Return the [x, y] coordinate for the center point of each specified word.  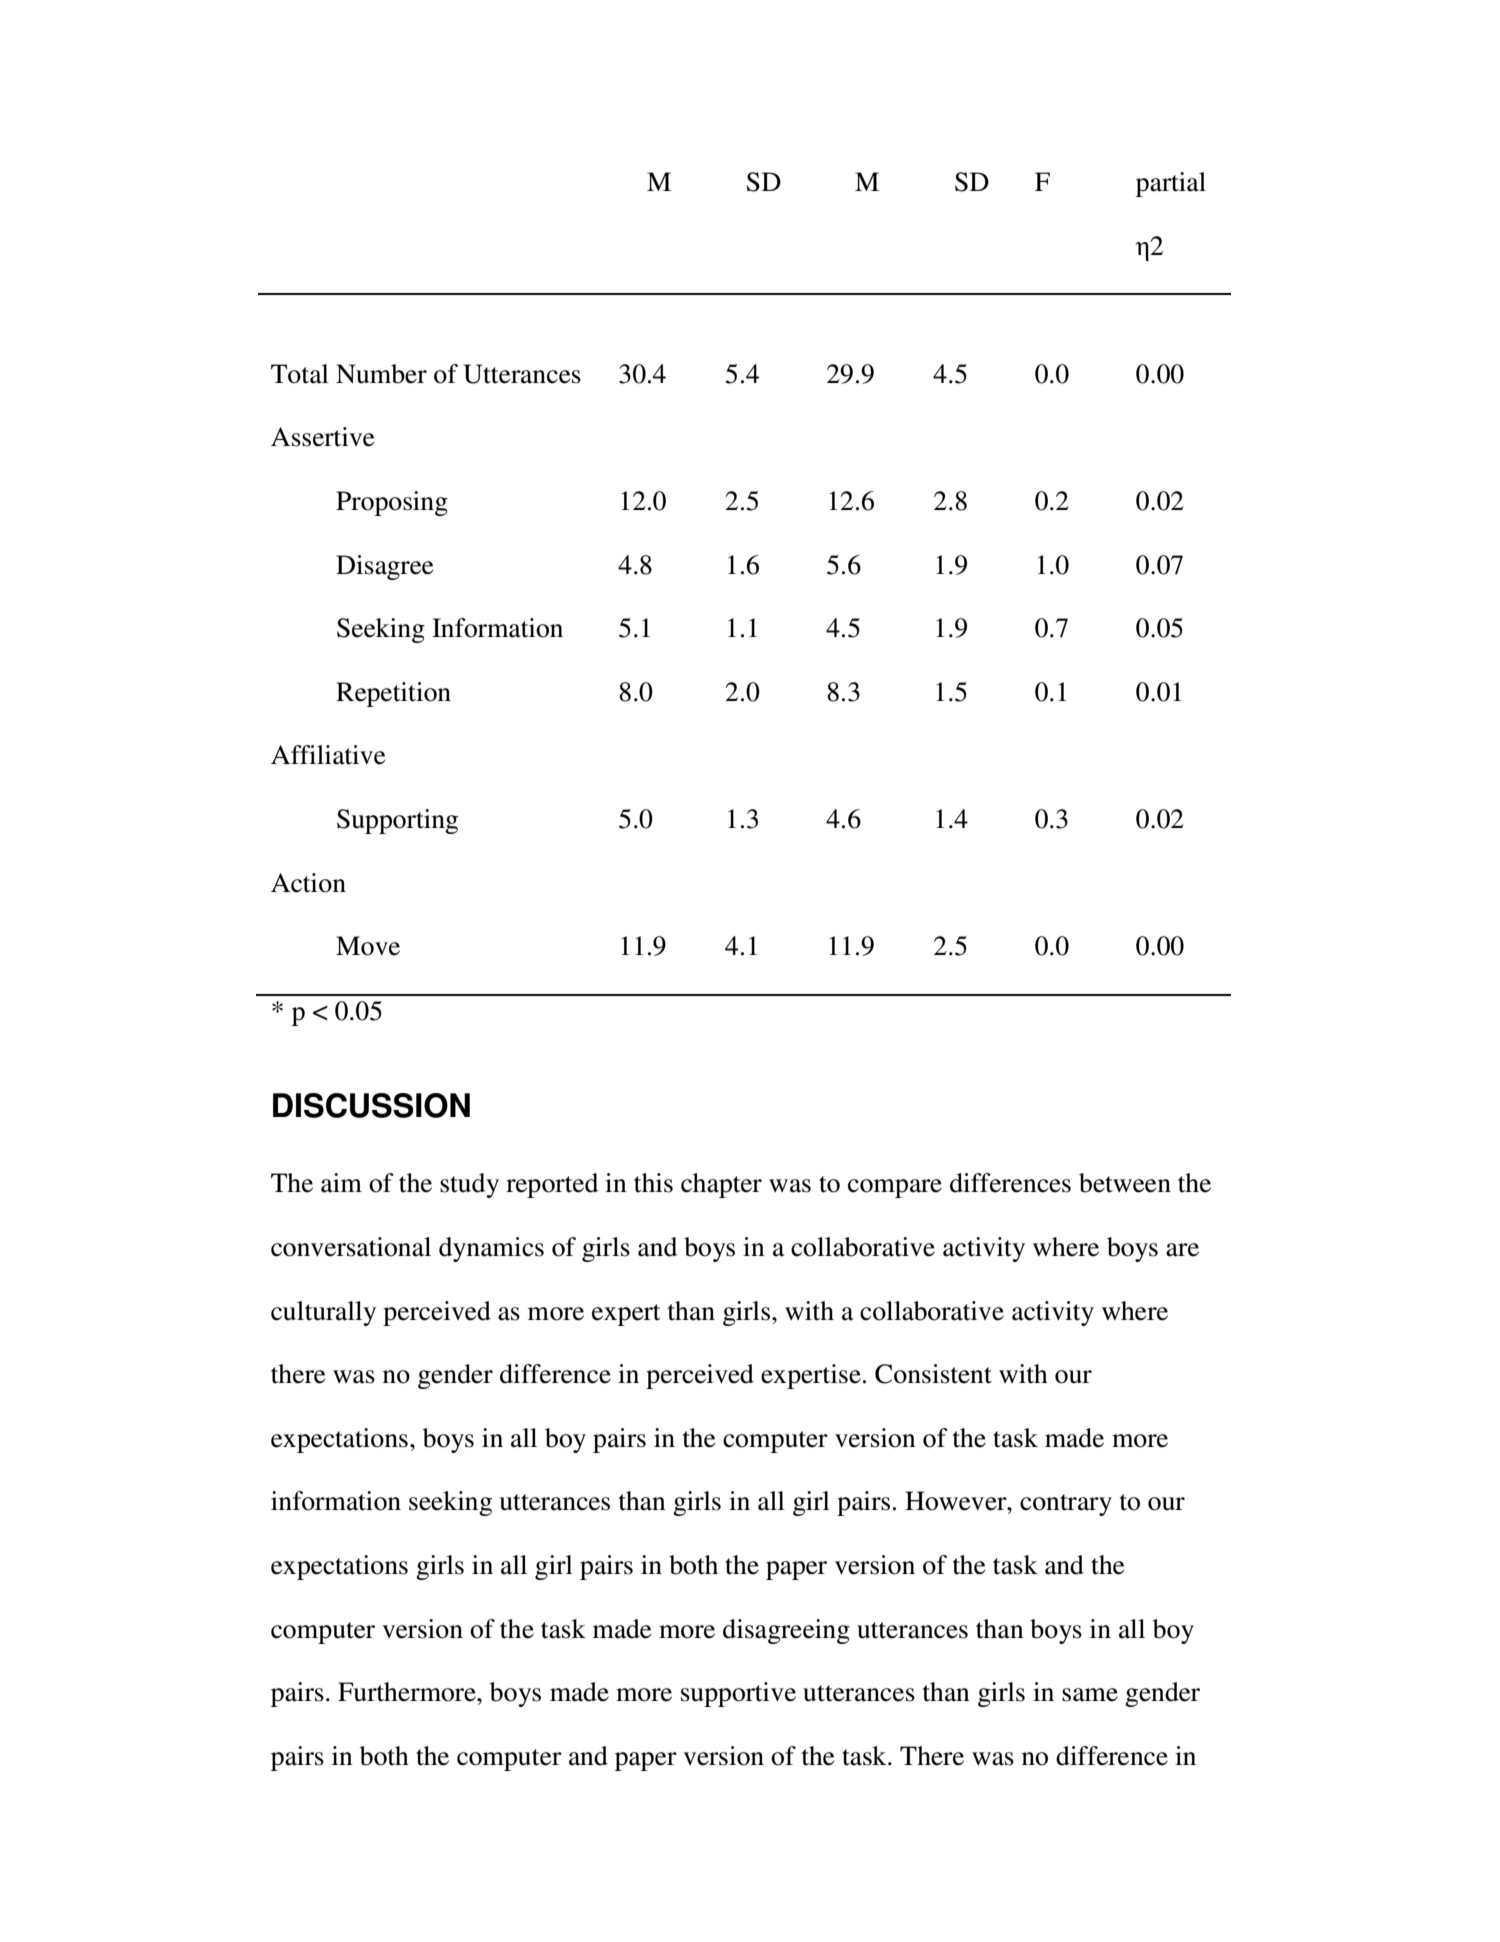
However [957, 1501]
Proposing [392, 503]
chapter [721, 1185]
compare [895, 1188]
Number [381, 374]
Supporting [397, 821]
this [653, 1183]
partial [1171, 184]
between [1125, 1183]
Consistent [933, 1374]
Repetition [393, 694]
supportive [738, 1694]
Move [368, 946]
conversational [351, 1247]
